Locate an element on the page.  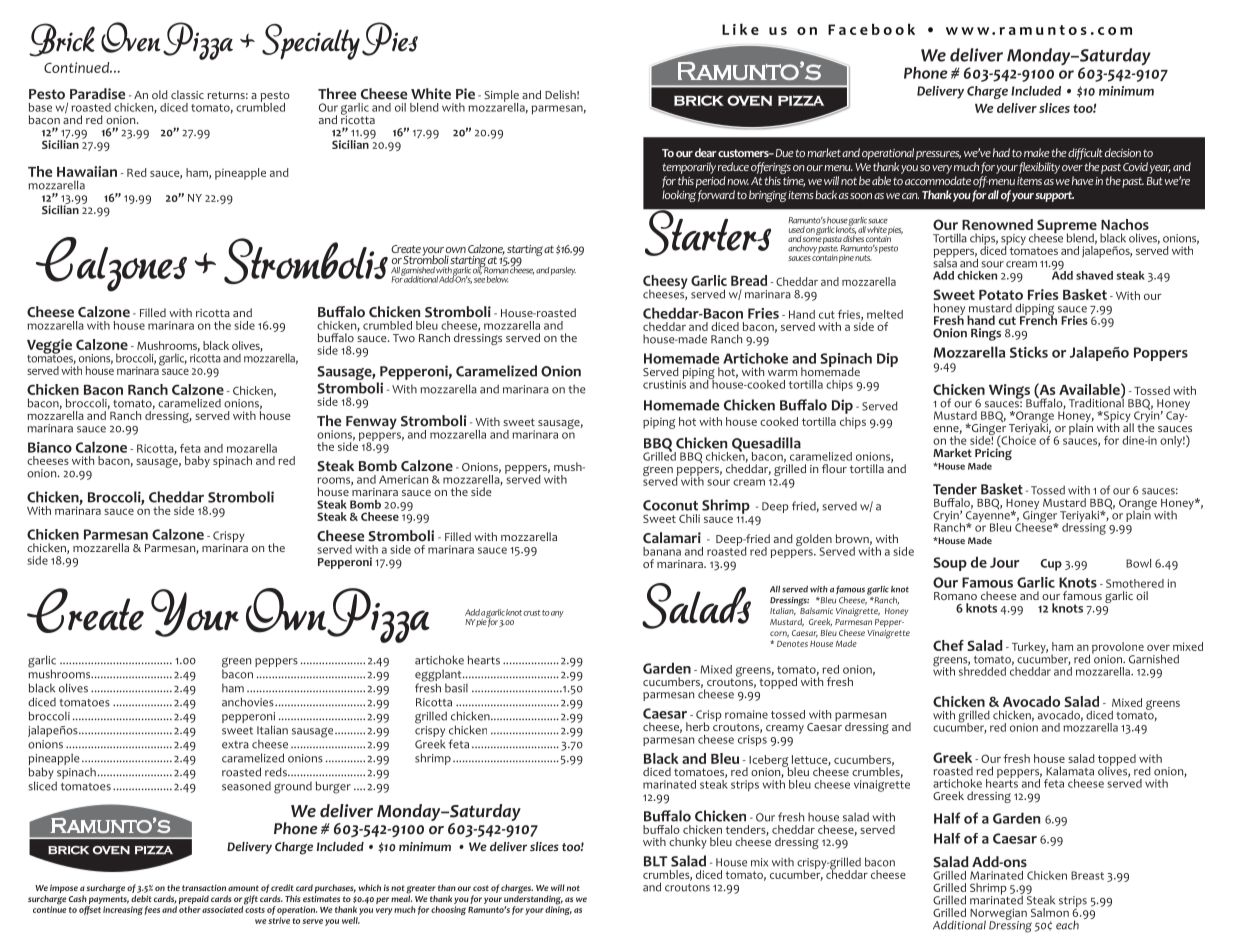
classic is located at coordinates (187, 94).
